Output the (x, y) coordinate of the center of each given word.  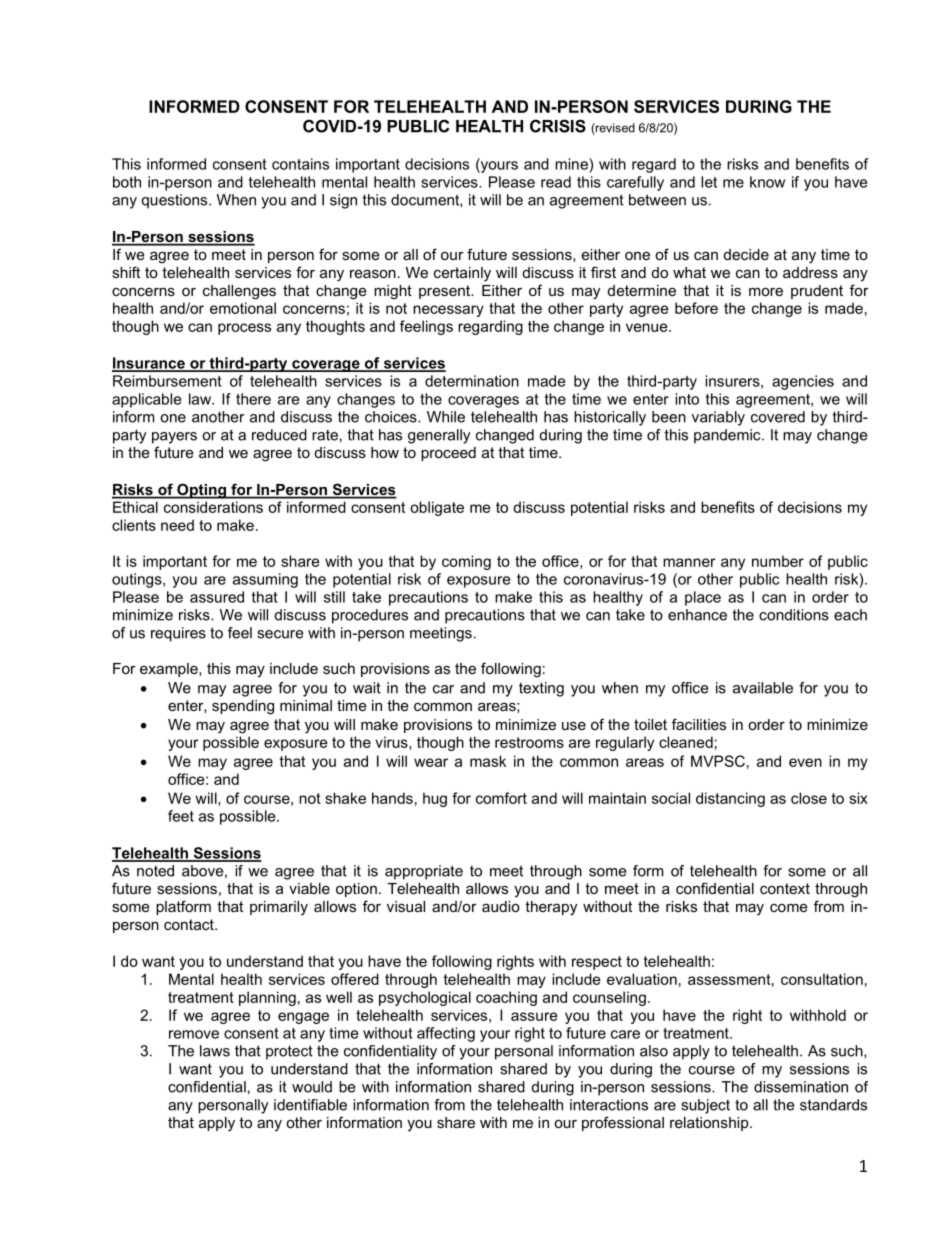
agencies (803, 382)
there (253, 399)
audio (501, 906)
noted (155, 871)
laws (215, 1051)
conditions (794, 615)
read (556, 182)
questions (176, 201)
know (767, 182)
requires (178, 634)
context (785, 888)
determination (472, 381)
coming (466, 562)
